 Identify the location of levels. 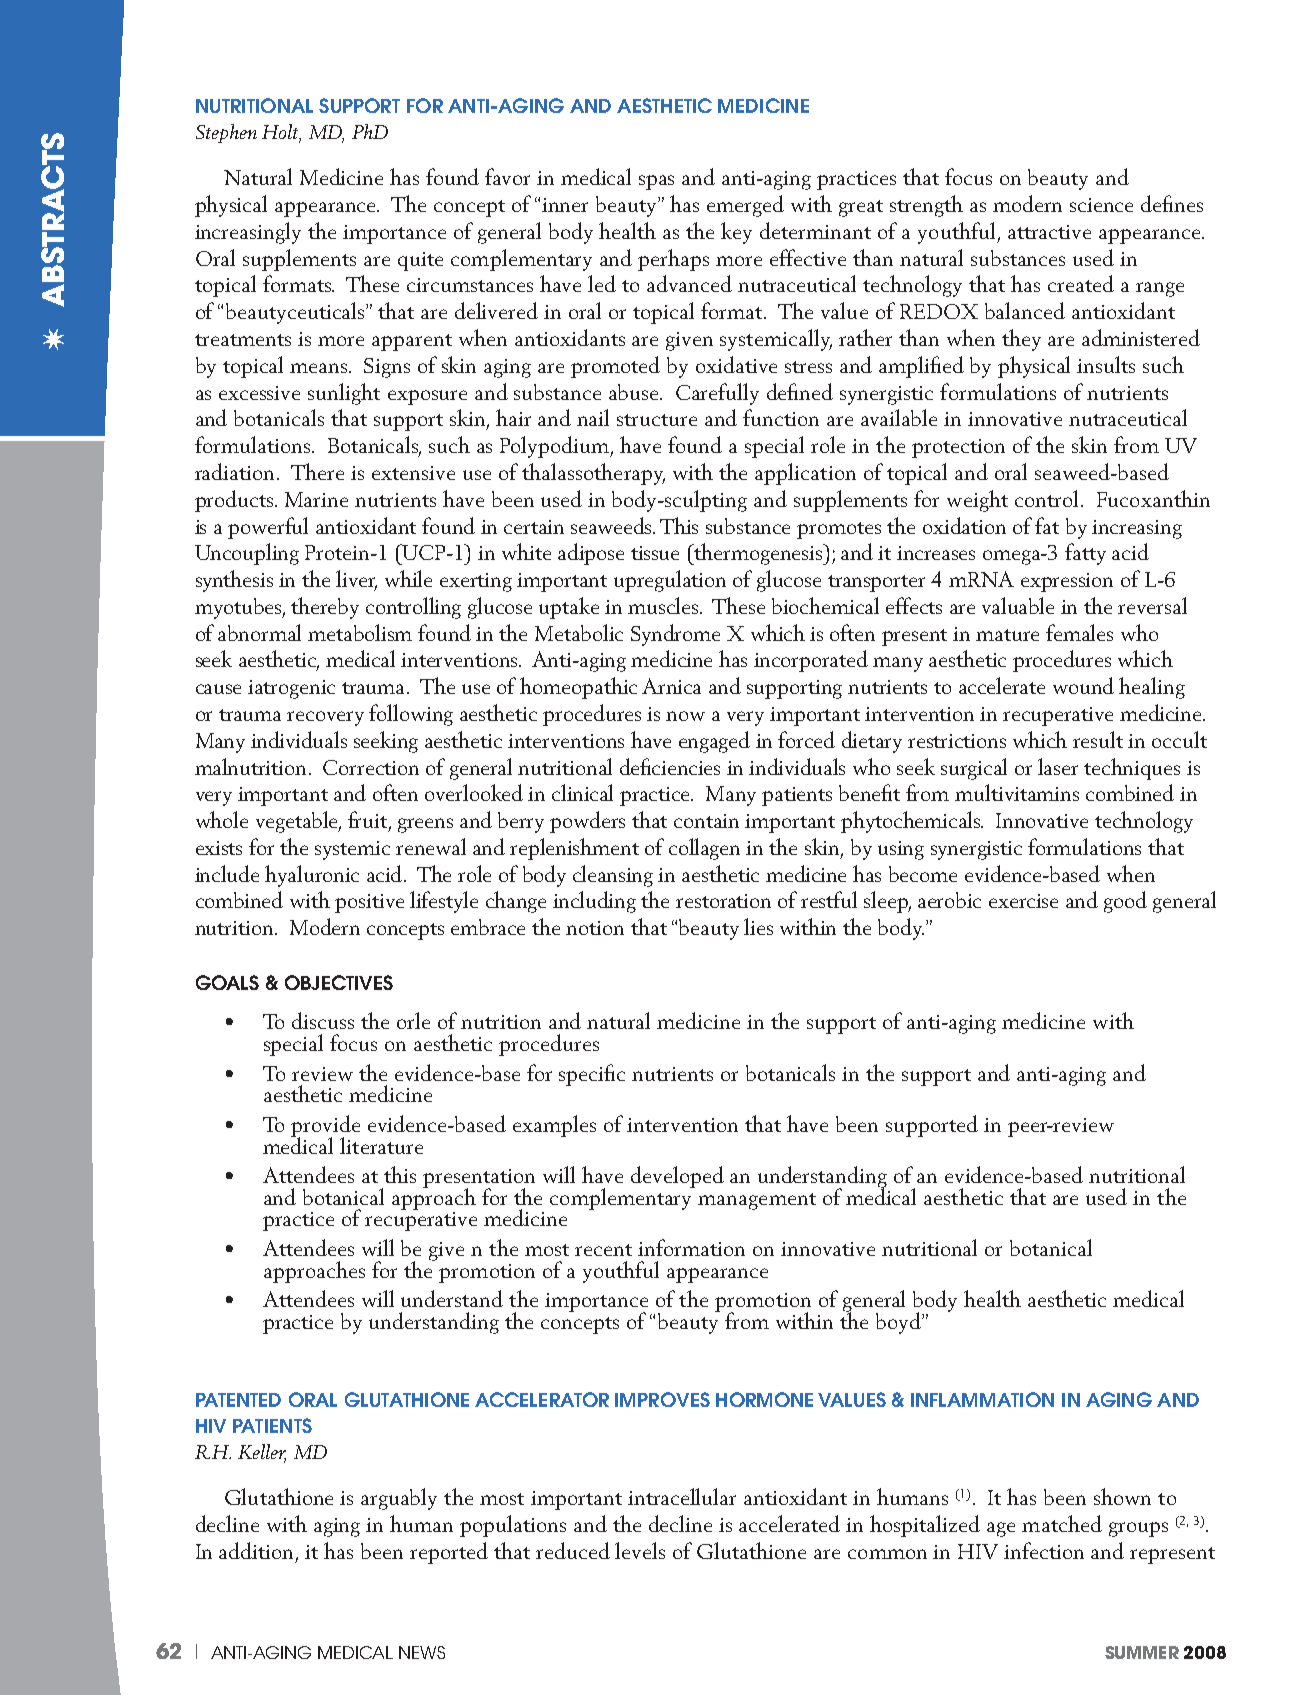
(640, 1550).
